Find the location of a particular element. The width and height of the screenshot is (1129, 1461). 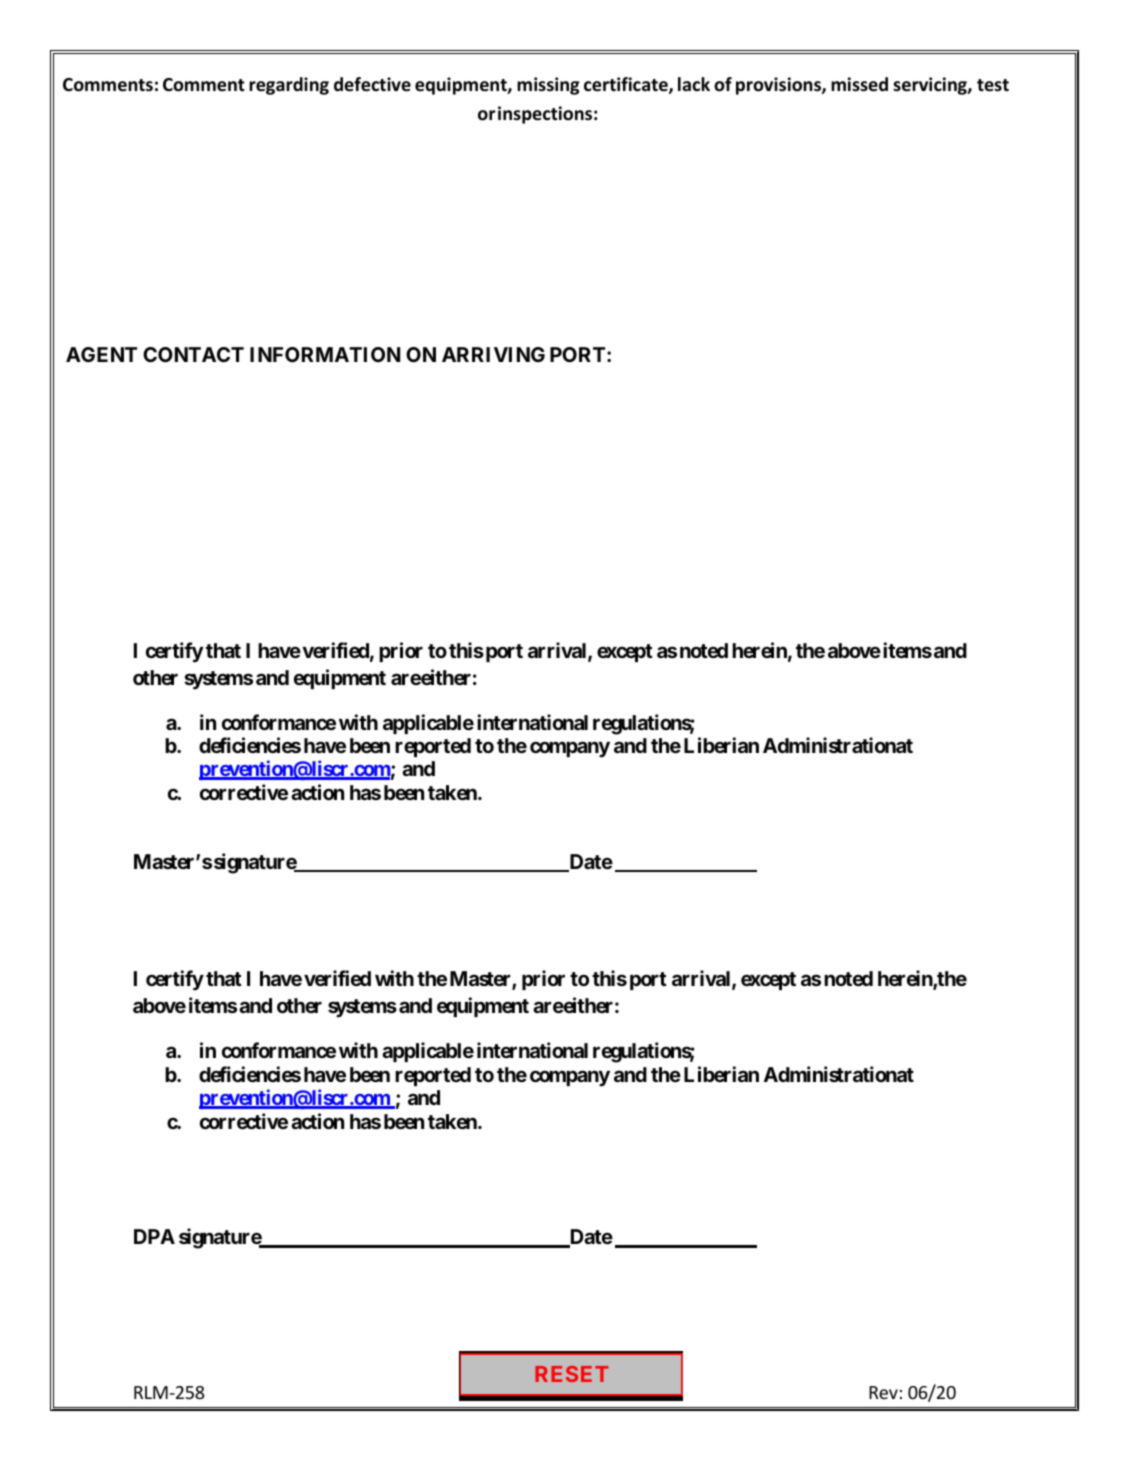

CONTACT is located at coordinates (193, 354).
